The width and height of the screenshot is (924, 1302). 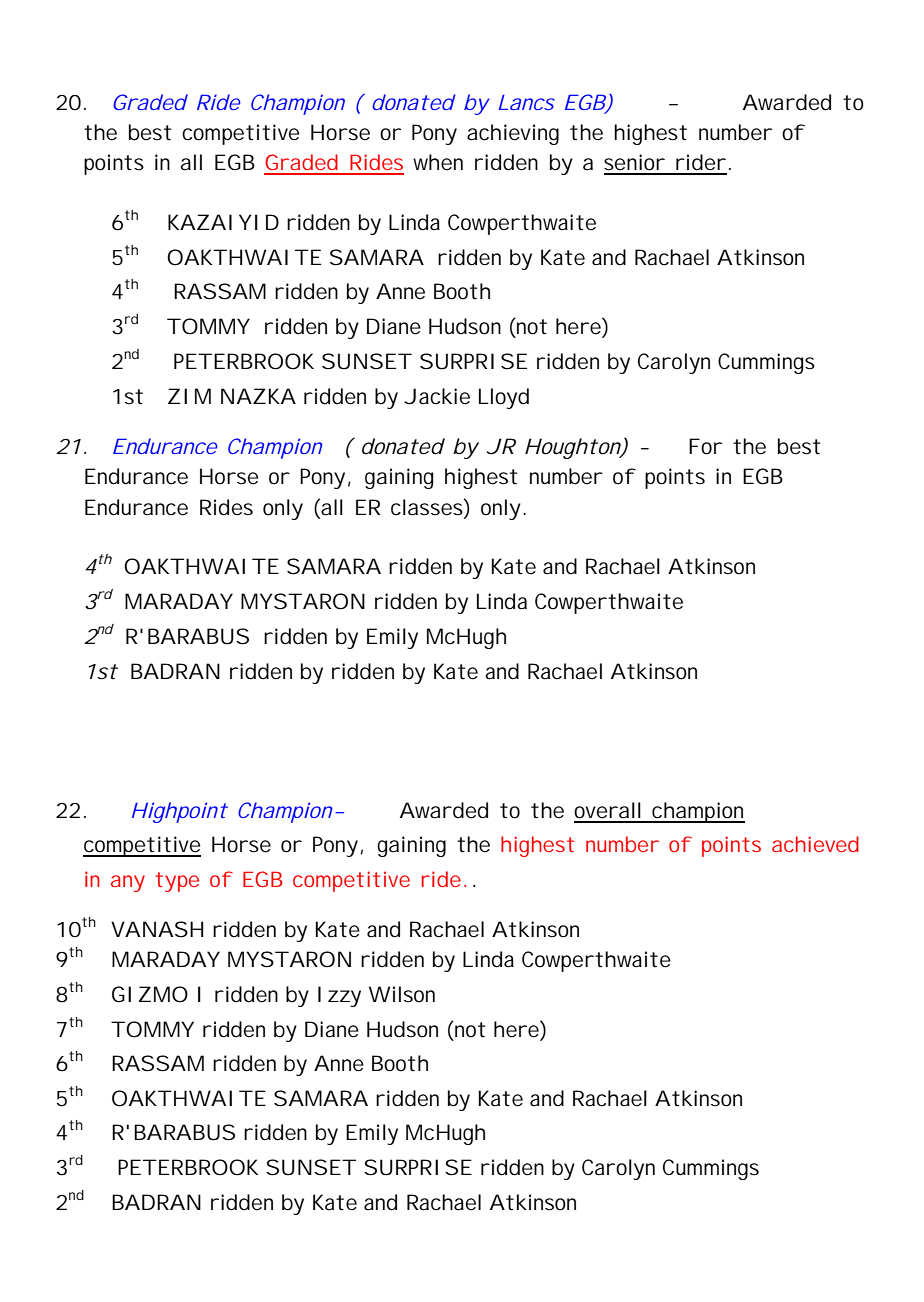 I want to click on Lloyd, so click(x=504, y=398).
